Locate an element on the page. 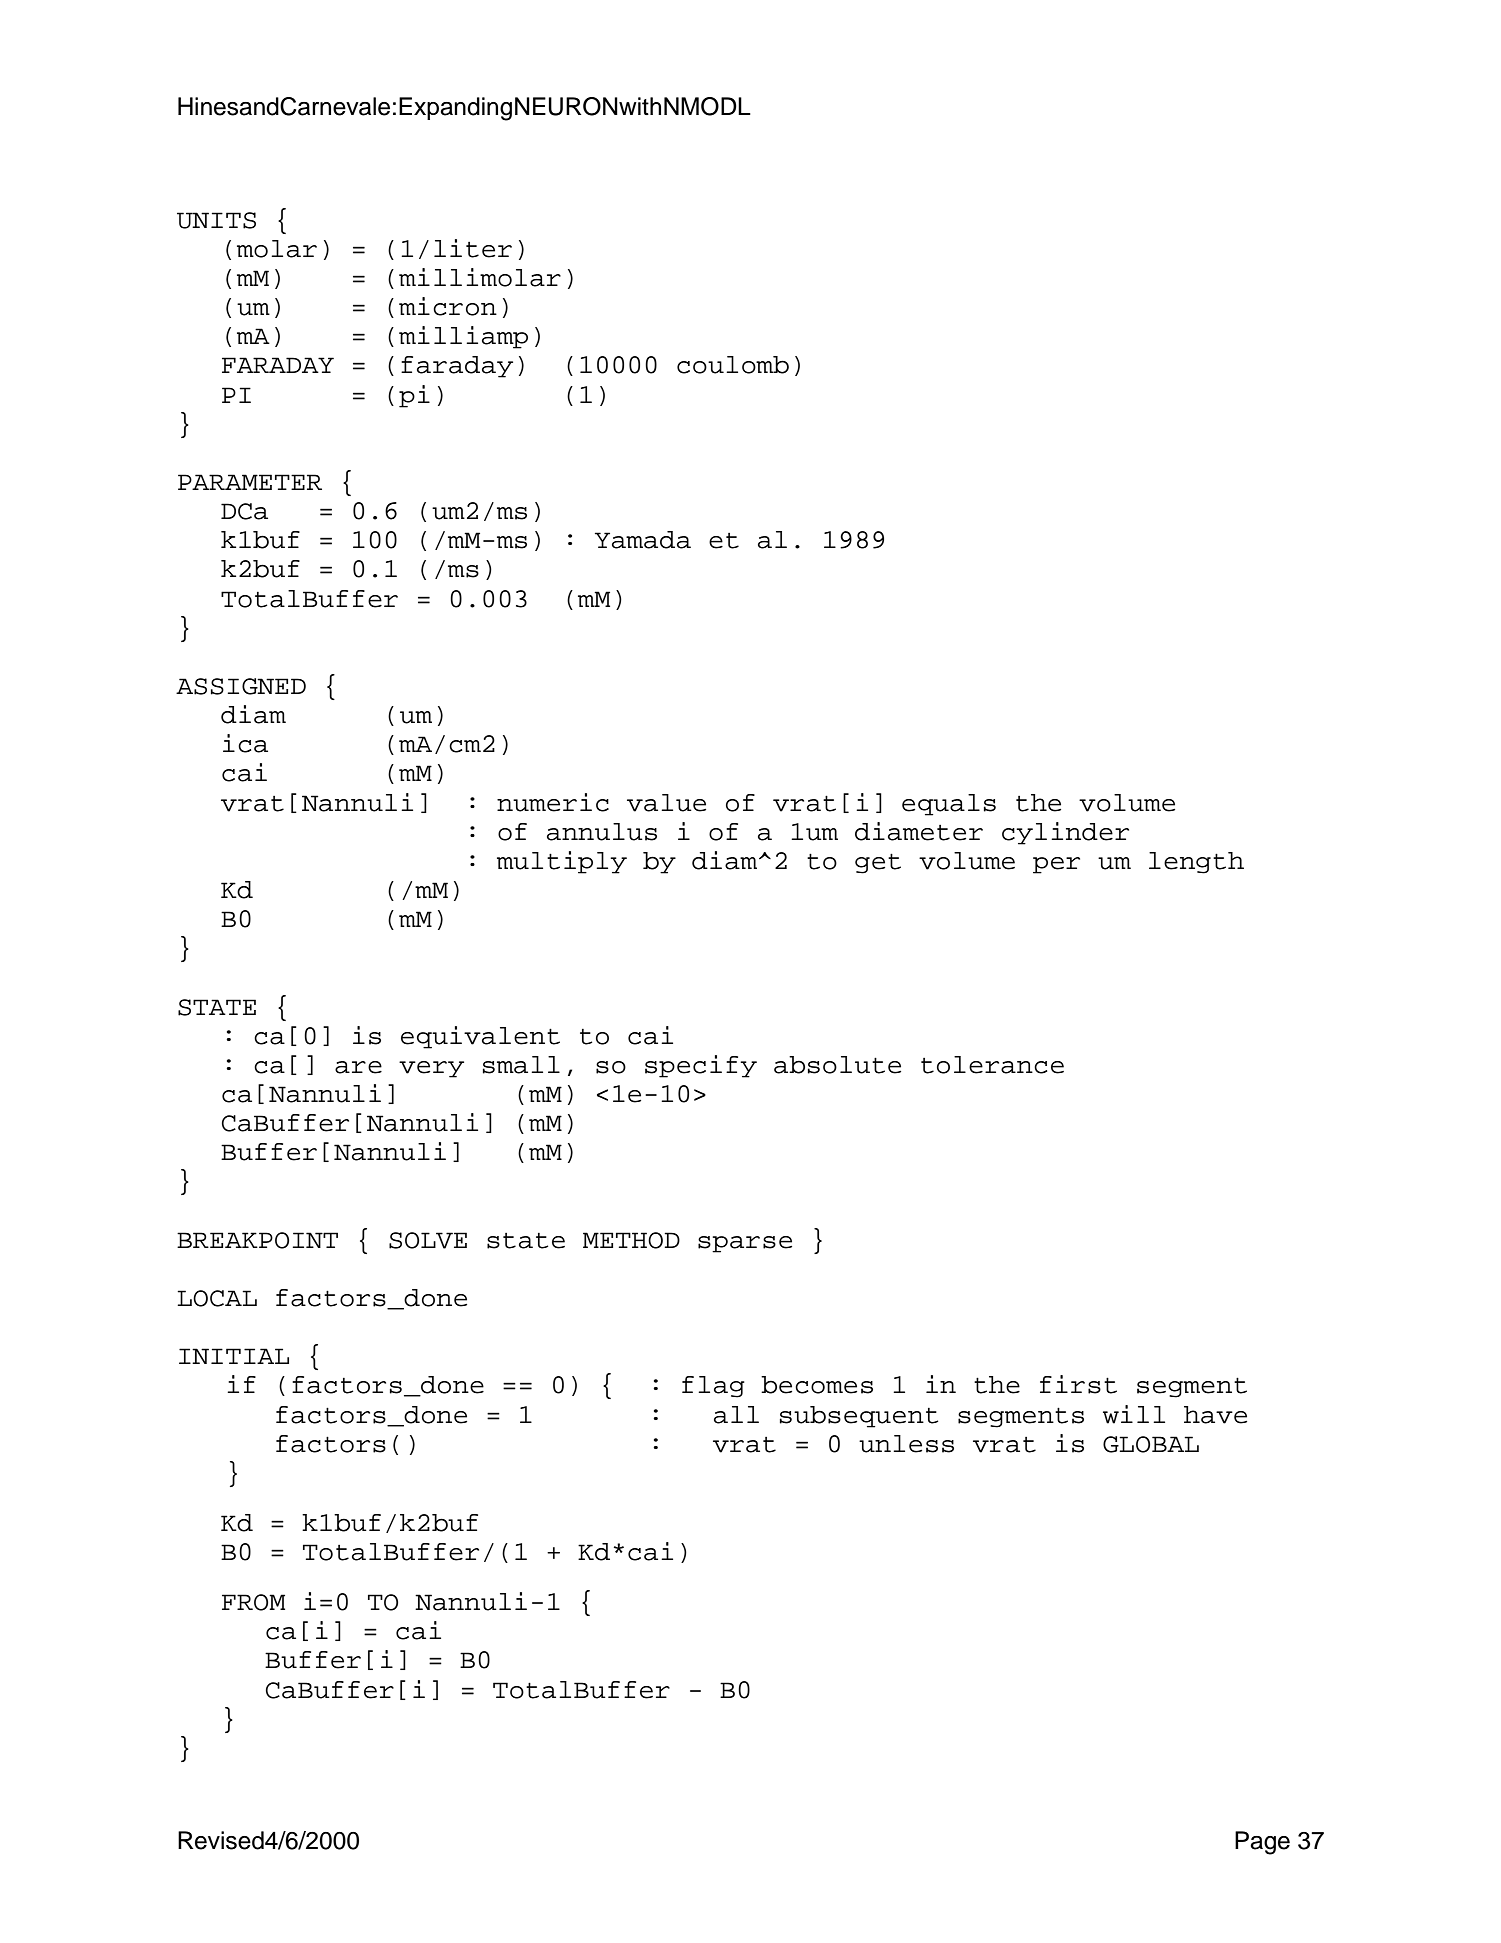 The width and height of the page is (1501, 1943). specify is located at coordinates (701, 1066).
